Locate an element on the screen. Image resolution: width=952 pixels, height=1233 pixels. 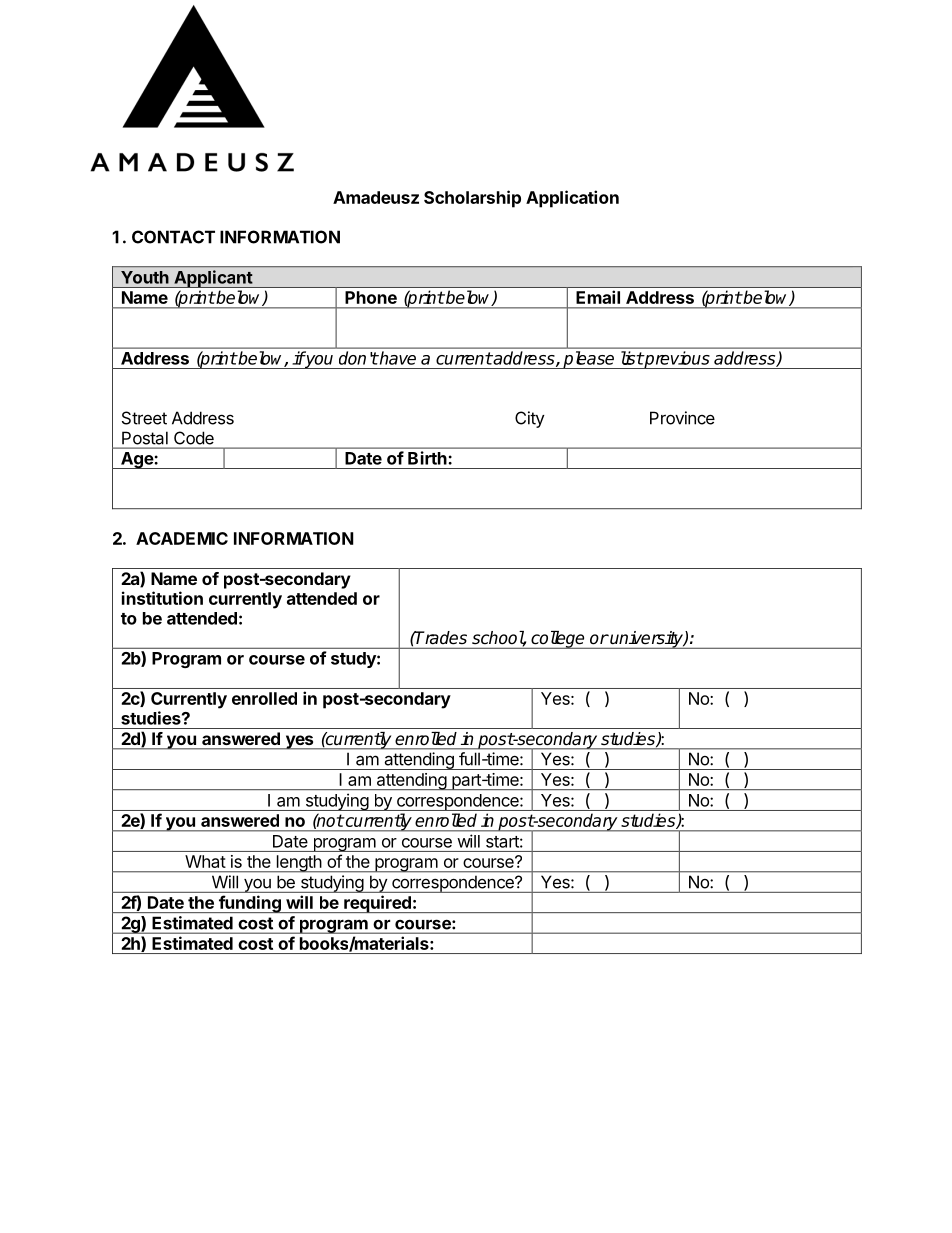
ACADEMIC is located at coordinates (182, 538).
